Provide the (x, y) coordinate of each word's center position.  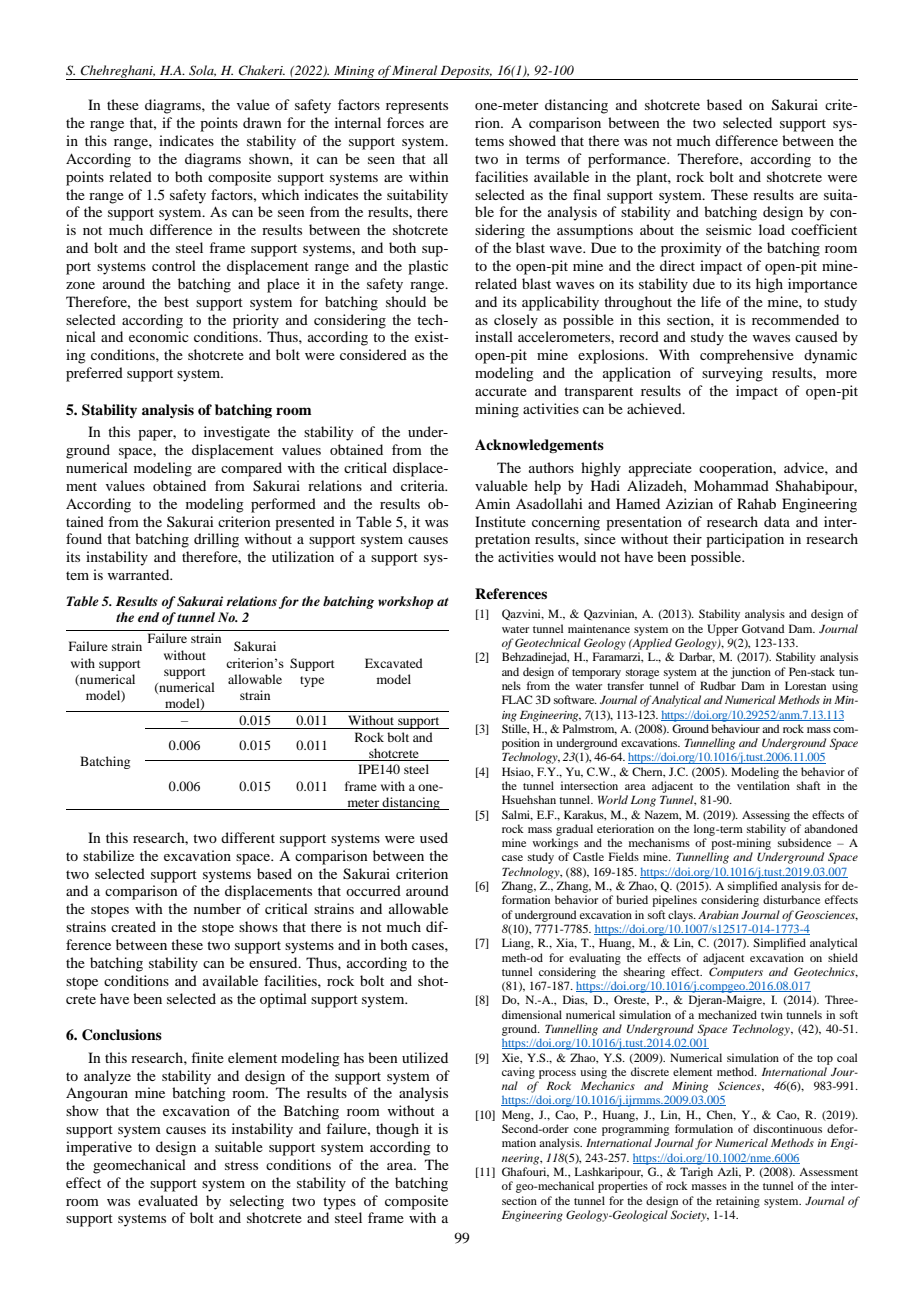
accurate (501, 391)
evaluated (168, 1200)
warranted (139, 574)
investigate (237, 433)
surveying (732, 374)
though (397, 1130)
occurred (373, 890)
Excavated (394, 663)
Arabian (718, 914)
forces (405, 122)
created (133, 926)
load (772, 229)
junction (751, 673)
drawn (262, 122)
